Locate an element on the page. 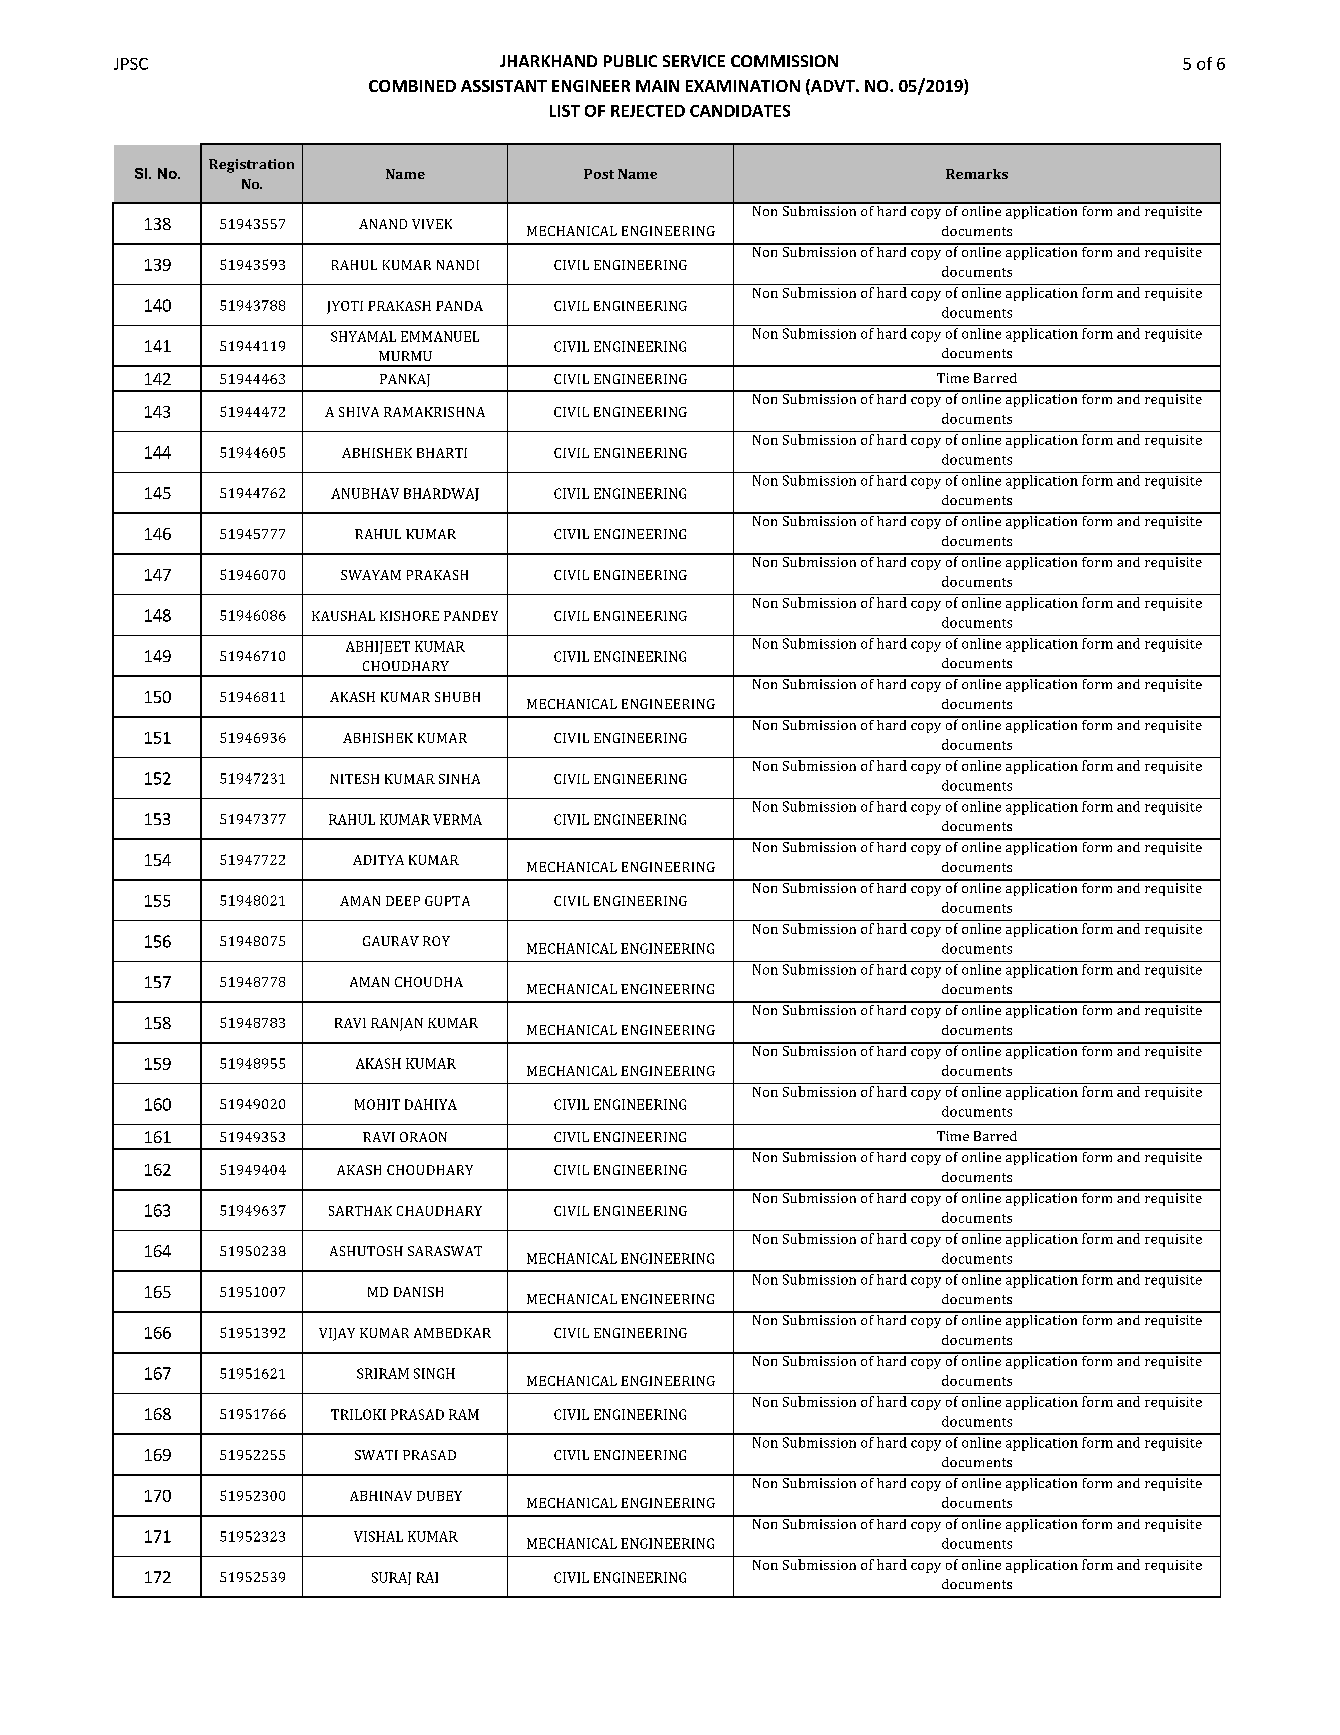 The height and width of the page is (1735, 1340). MOHIT is located at coordinates (377, 1104).
